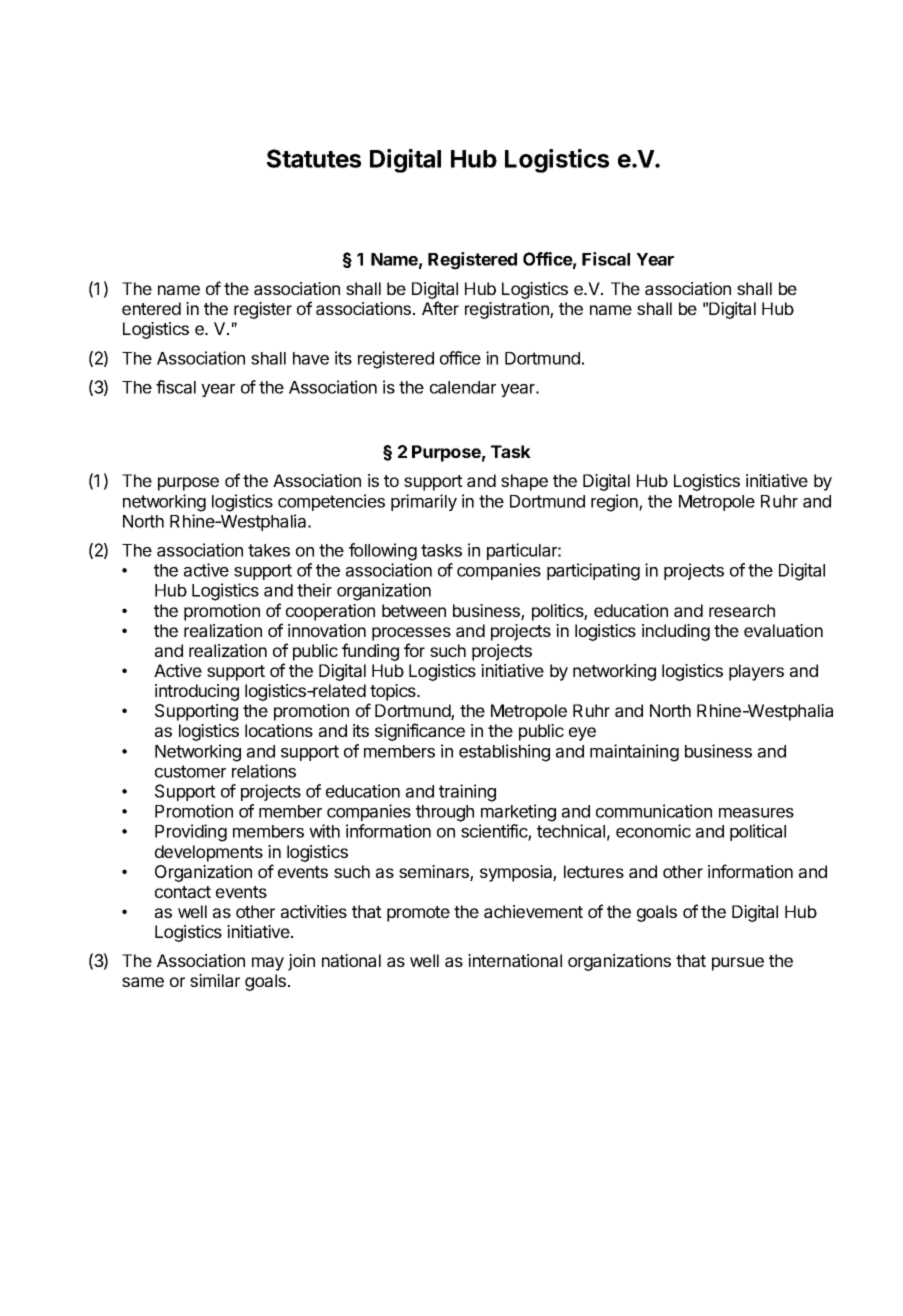  Describe the element at coordinates (269, 550) in the screenshot. I see `takes` at that location.
